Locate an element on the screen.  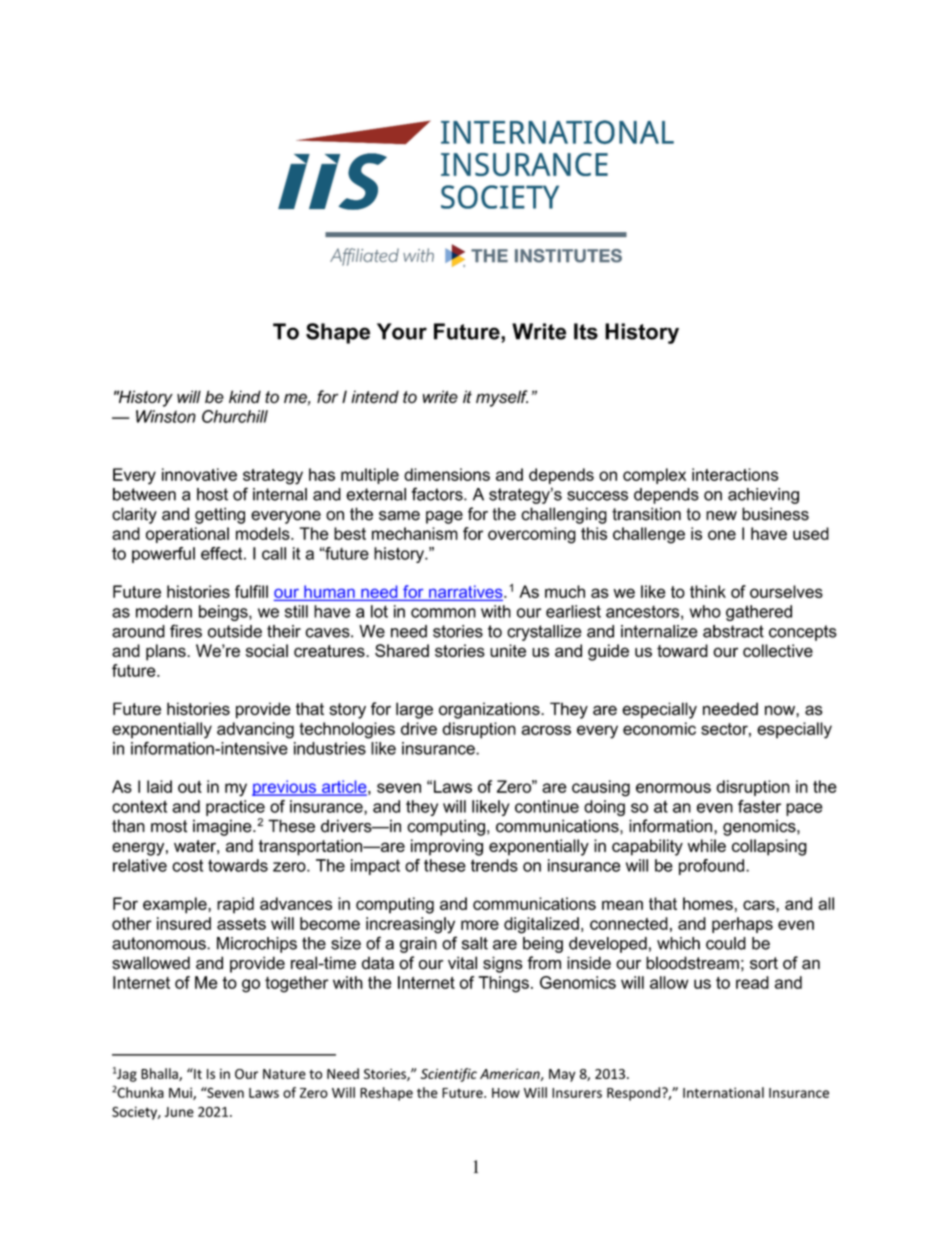
Your is located at coordinates (402, 331).
